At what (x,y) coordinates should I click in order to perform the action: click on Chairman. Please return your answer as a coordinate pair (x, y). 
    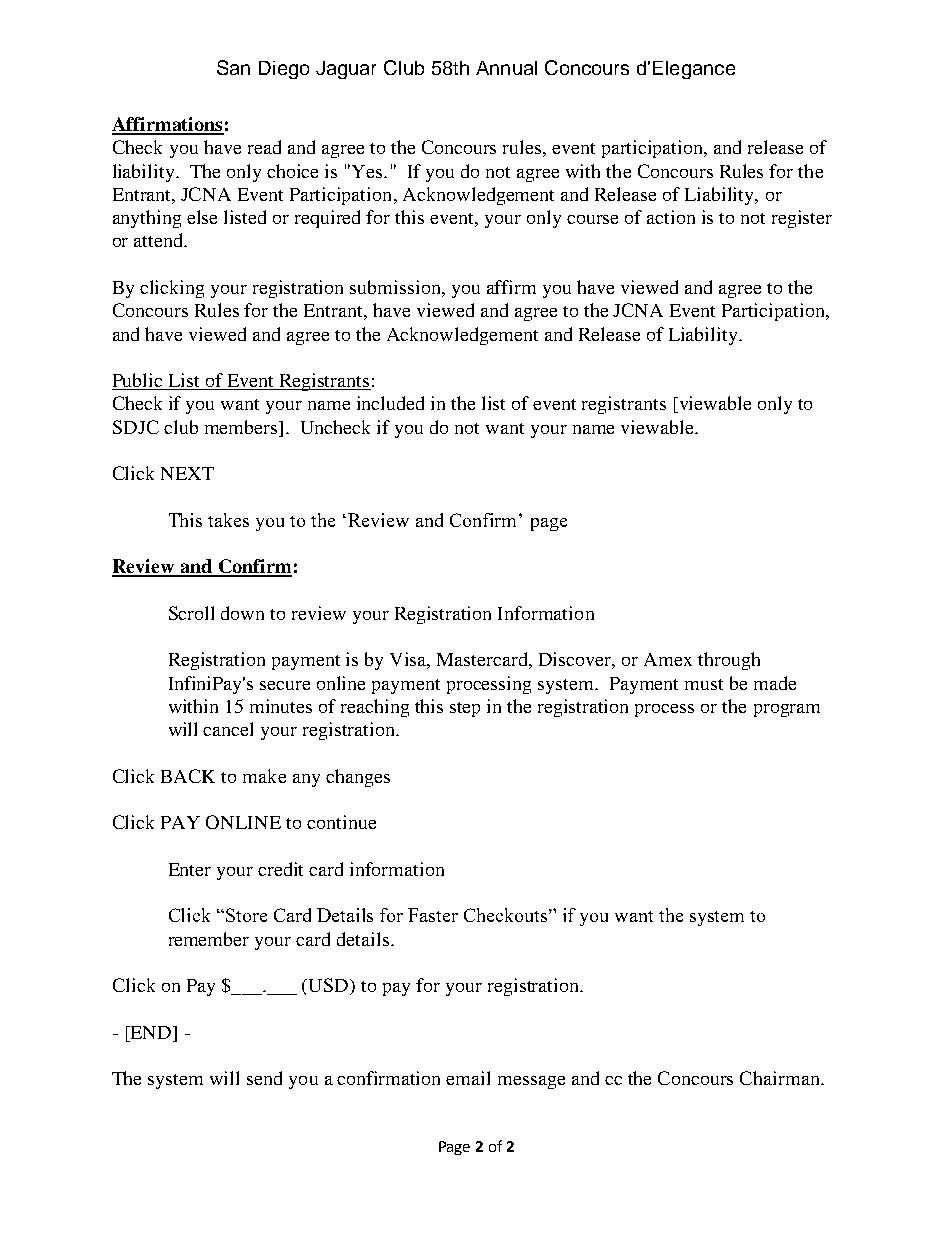
    Looking at the image, I should click on (781, 1078).
